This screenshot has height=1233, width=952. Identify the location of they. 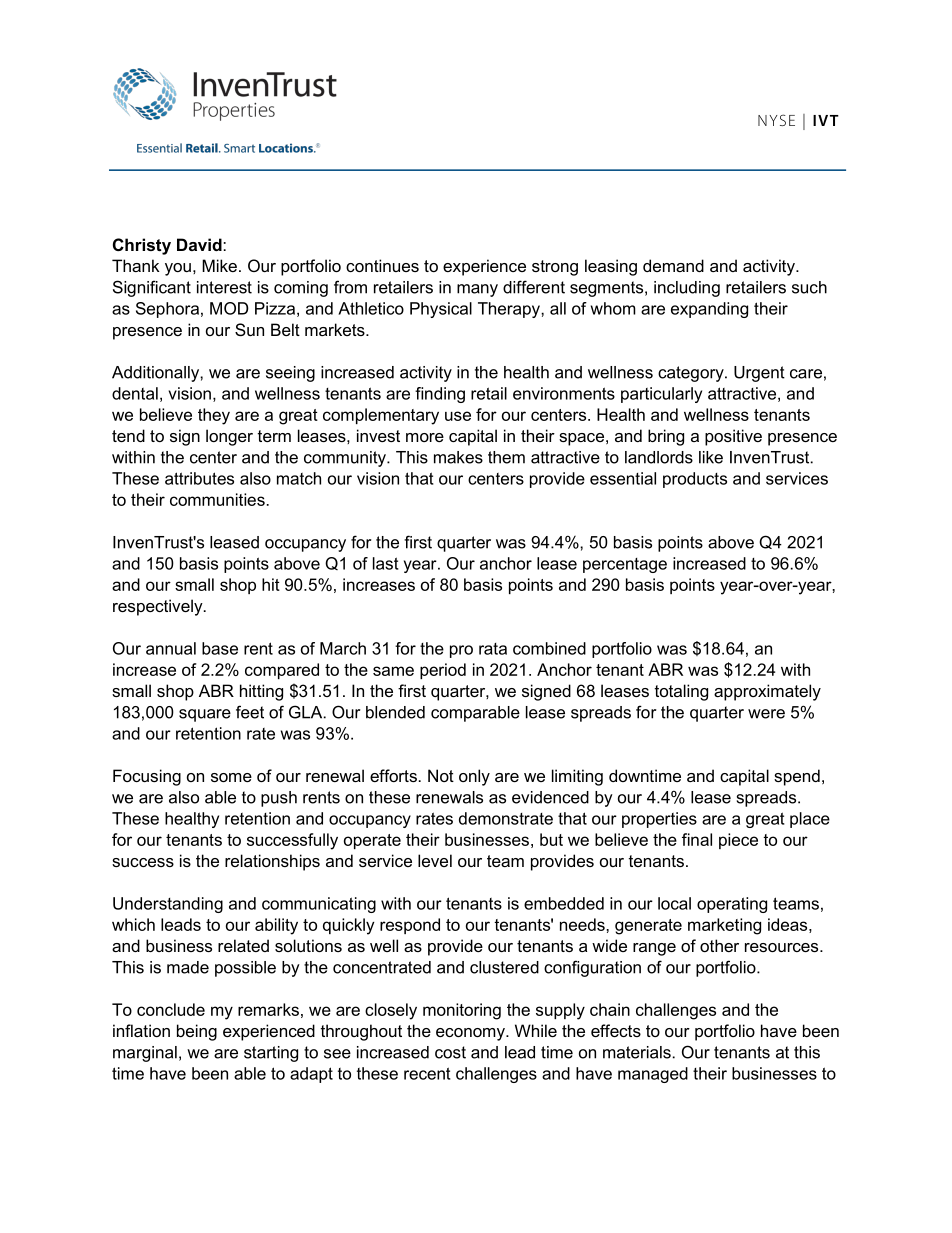
(214, 416).
